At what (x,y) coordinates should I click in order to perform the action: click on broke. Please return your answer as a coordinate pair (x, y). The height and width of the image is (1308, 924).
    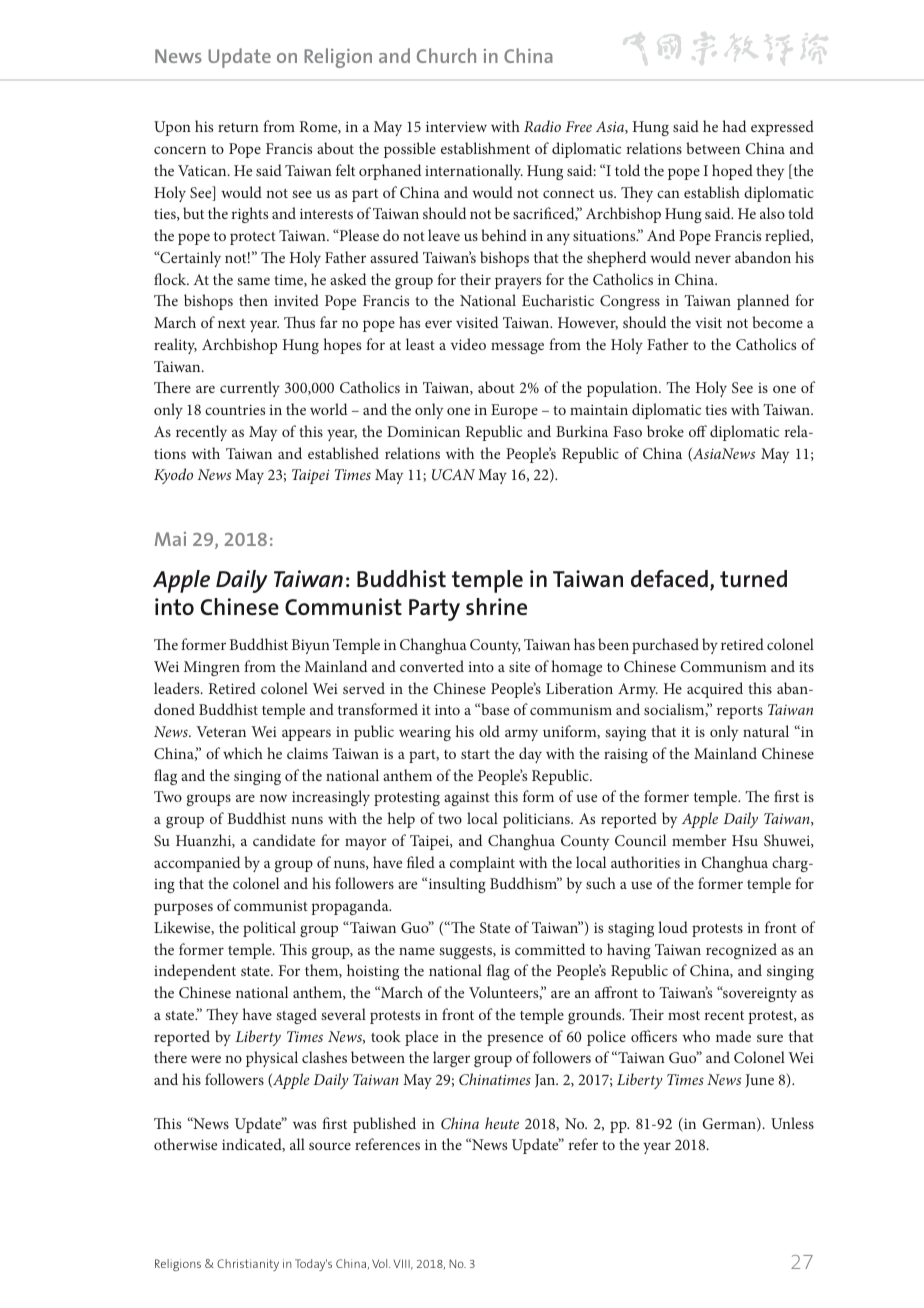
    Looking at the image, I should click on (665, 431).
